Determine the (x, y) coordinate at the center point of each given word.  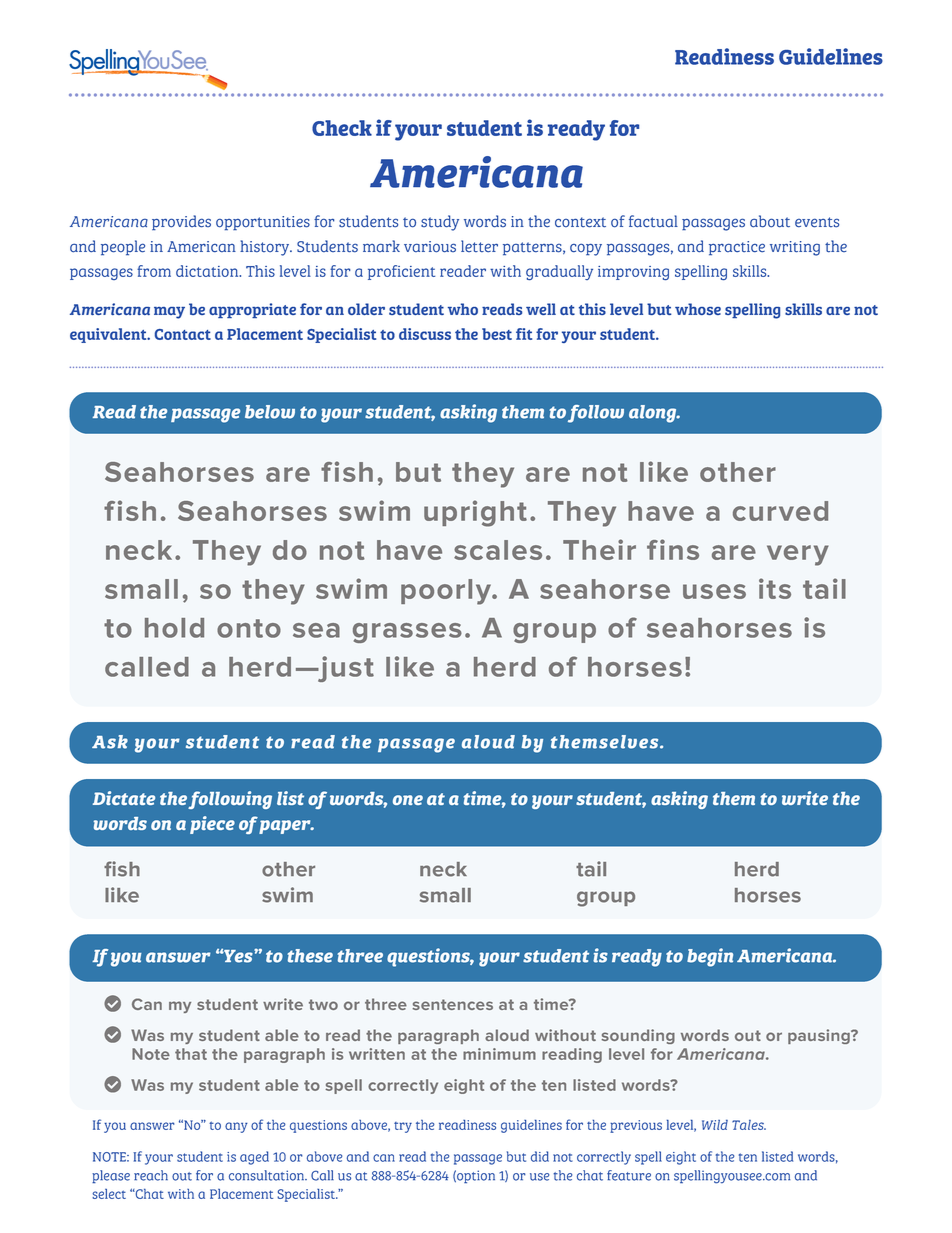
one (408, 800)
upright (475, 513)
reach (151, 1175)
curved (780, 511)
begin (710, 957)
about (770, 221)
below (270, 412)
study (440, 223)
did (540, 1156)
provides (181, 223)
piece (212, 825)
